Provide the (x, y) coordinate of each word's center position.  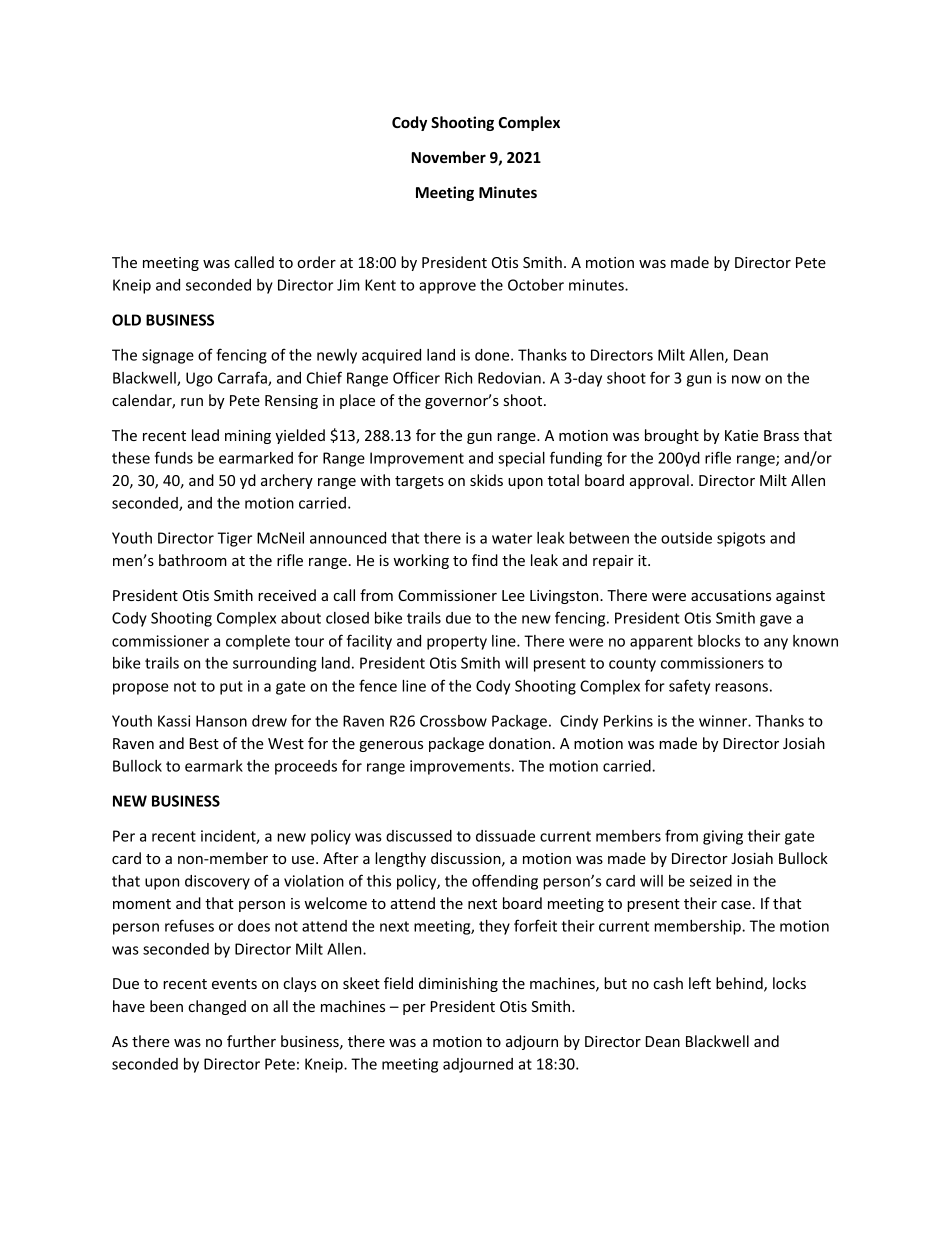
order (316, 262)
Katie (741, 435)
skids (486, 480)
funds (174, 457)
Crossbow (453, 721)
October (536, 285)
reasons (741, 687)
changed (217, 1007)
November (449, 157)
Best (204, 743)
